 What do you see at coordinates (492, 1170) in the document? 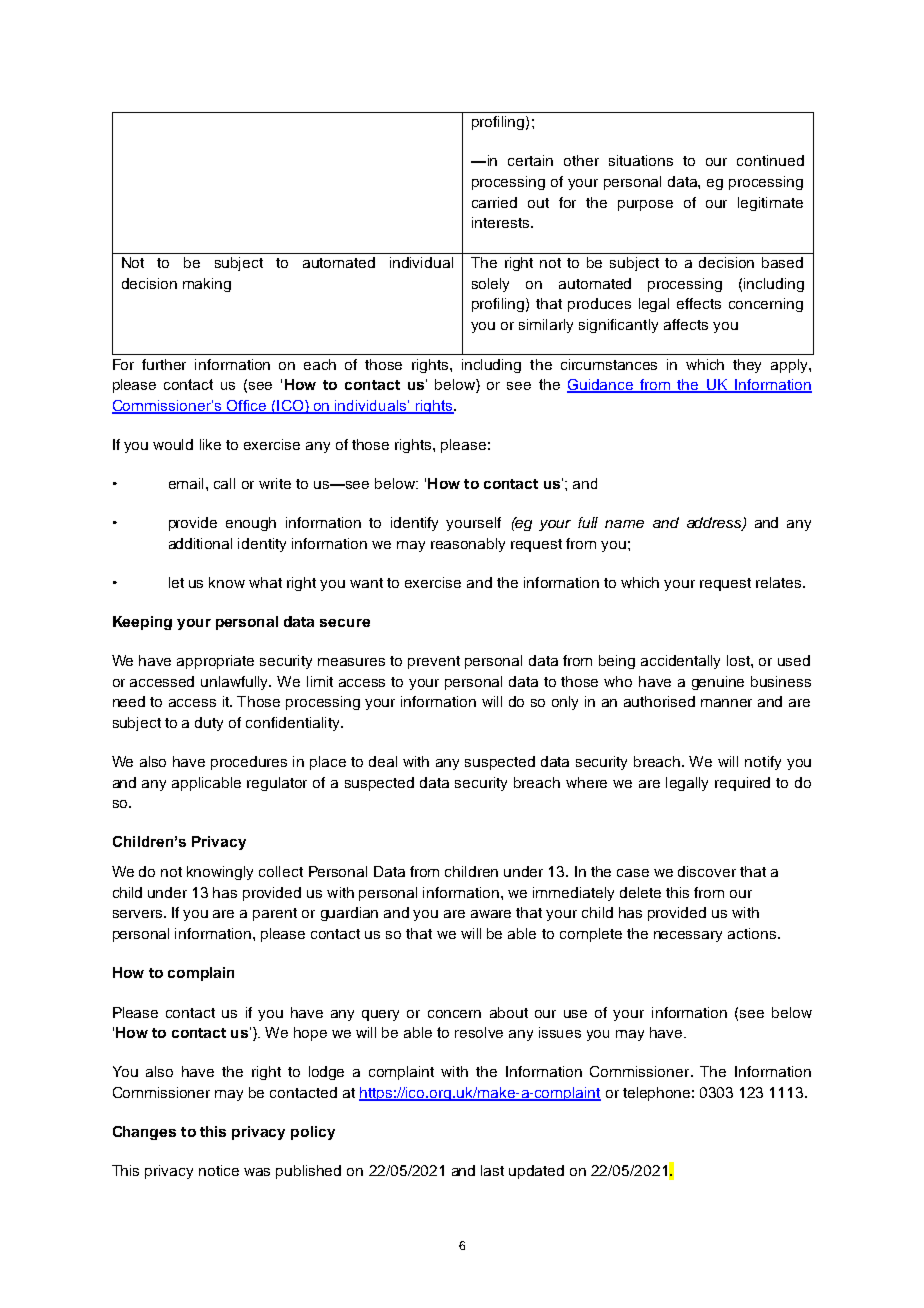
I see `last` at bounding box center [492, 1170].
